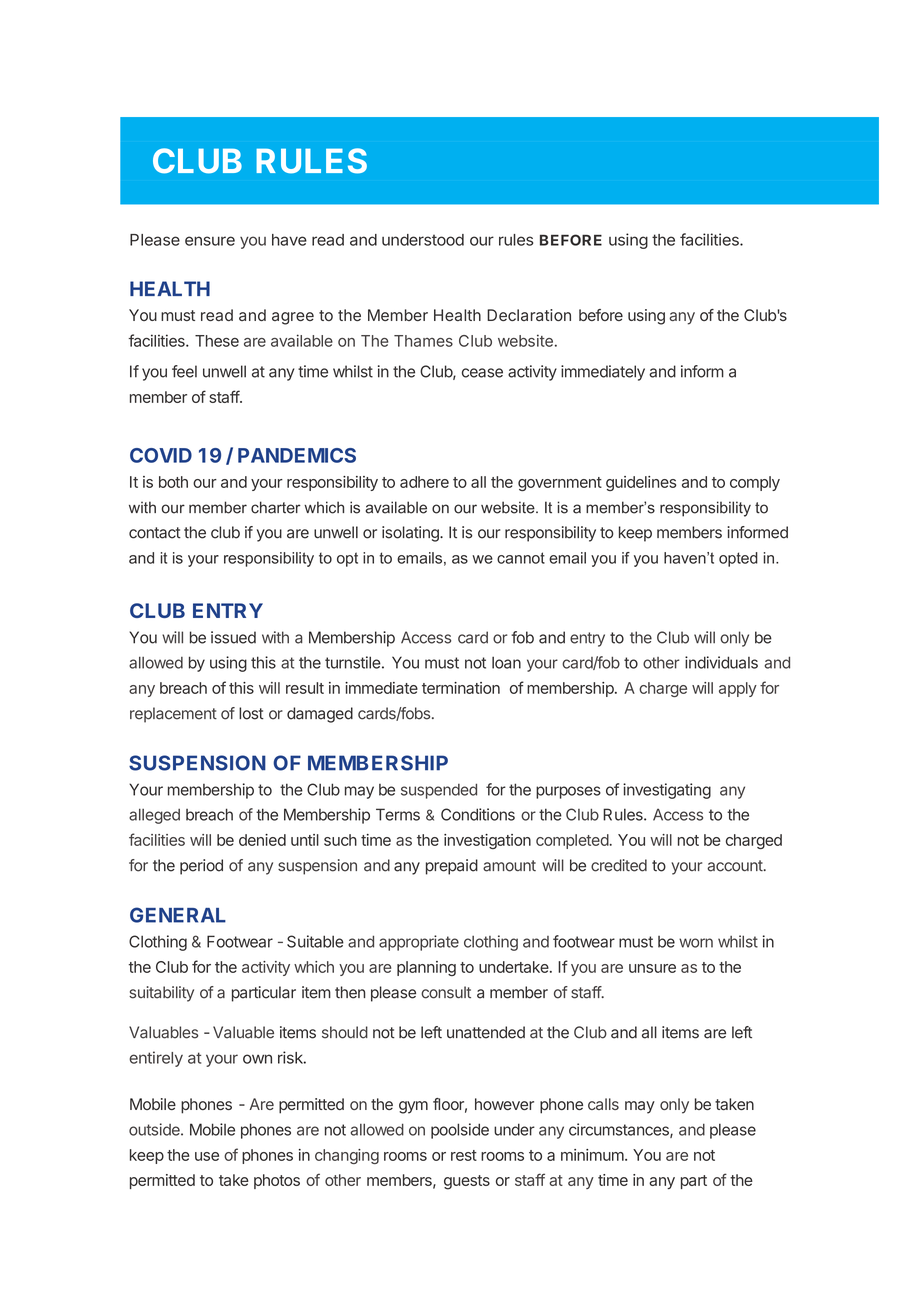 Image resolution: width=924 pixels, height=1293 pixels. I want to click on appropriate, so click(419, 943).
